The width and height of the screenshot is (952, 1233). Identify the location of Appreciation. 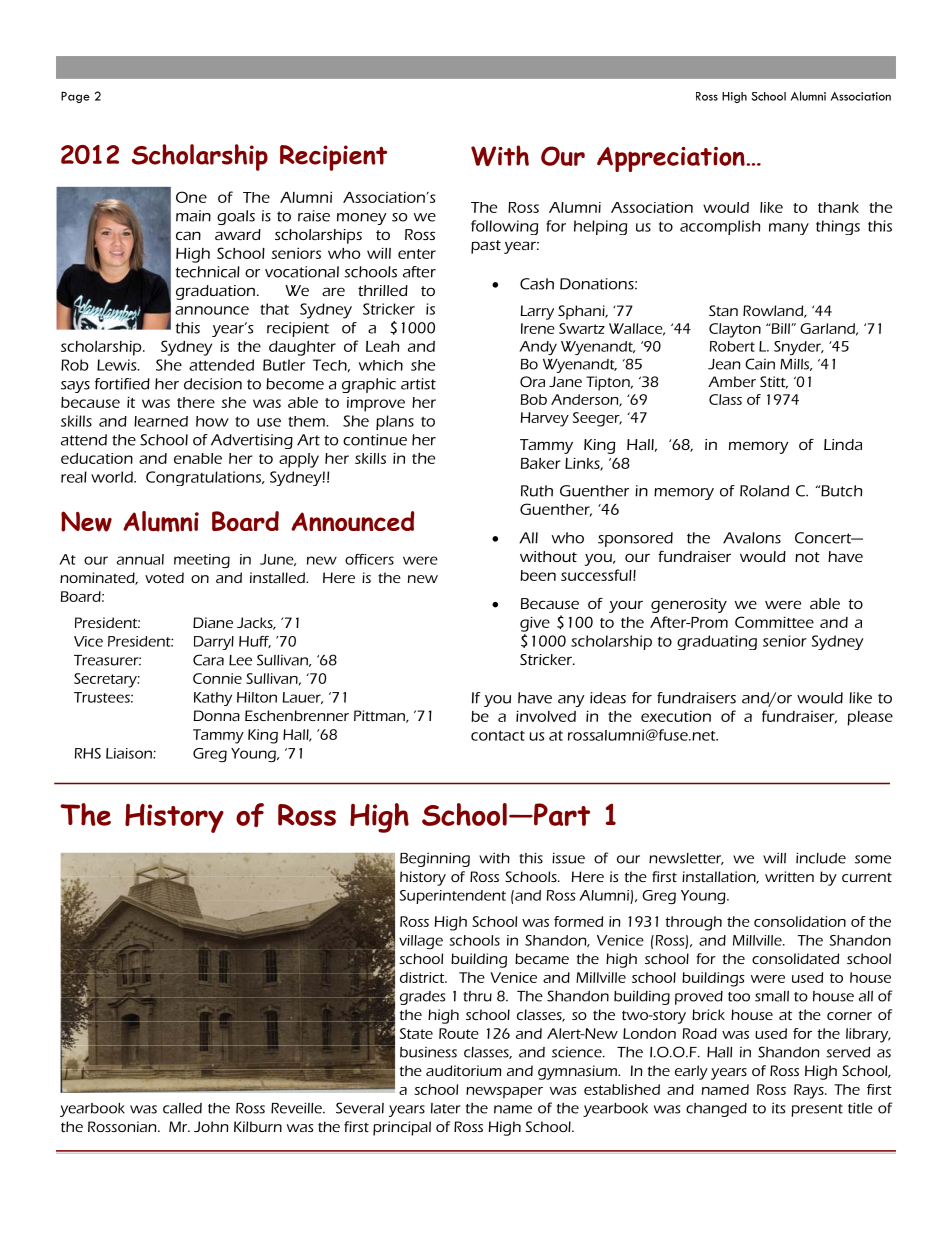
(672, 159).
